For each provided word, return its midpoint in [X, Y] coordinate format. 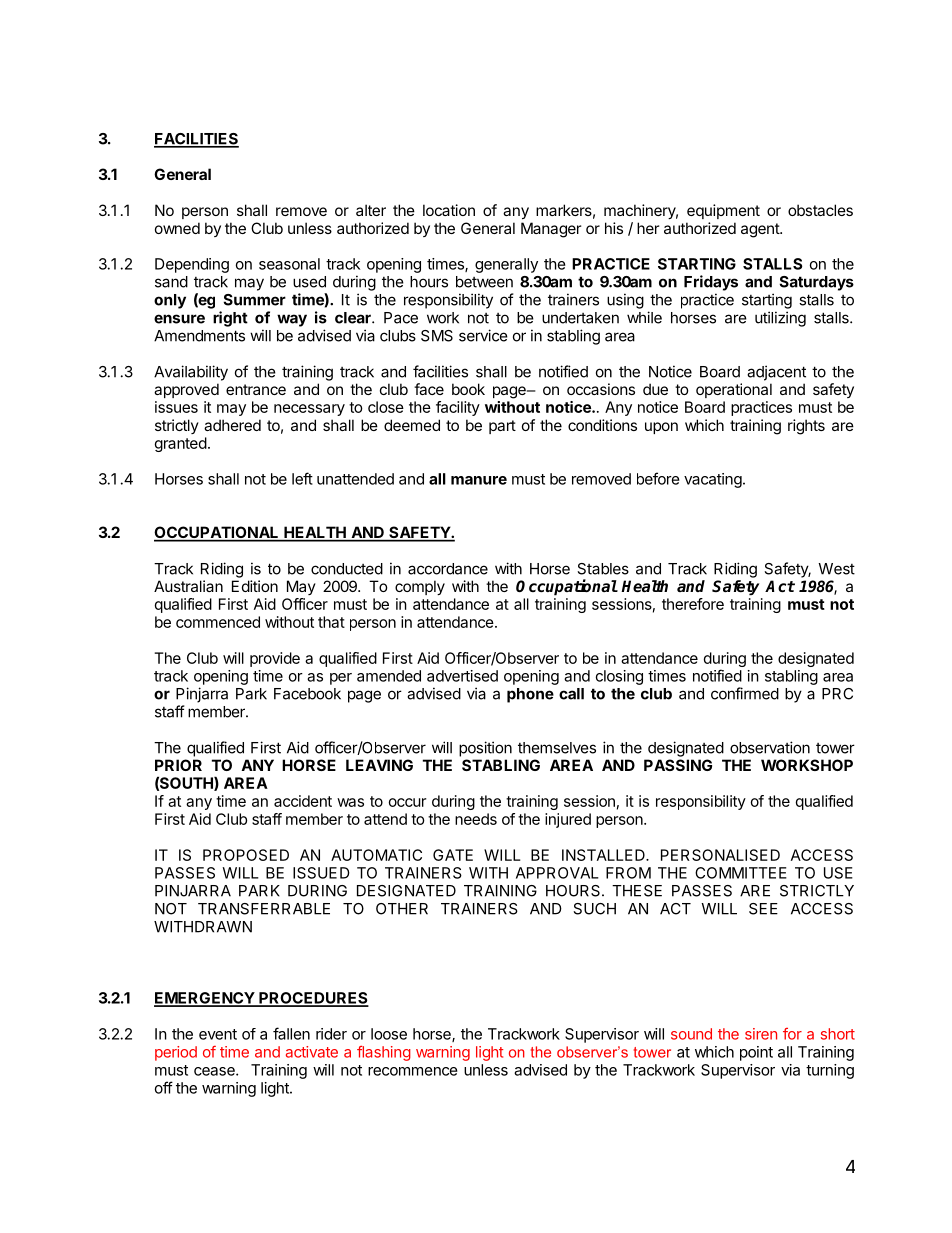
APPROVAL [557, 873]
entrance [256, 389]
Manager [551, 230]
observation [770, 747]
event [218, 1034]
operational [734, 390]
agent [761, 230]
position [485, 749]
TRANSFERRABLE [264, 909]
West [836, 569]
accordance [448, 569]
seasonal [289, 264]
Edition [255, 586]
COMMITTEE [741, 873]
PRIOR [178, 765]
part [502, 427]
